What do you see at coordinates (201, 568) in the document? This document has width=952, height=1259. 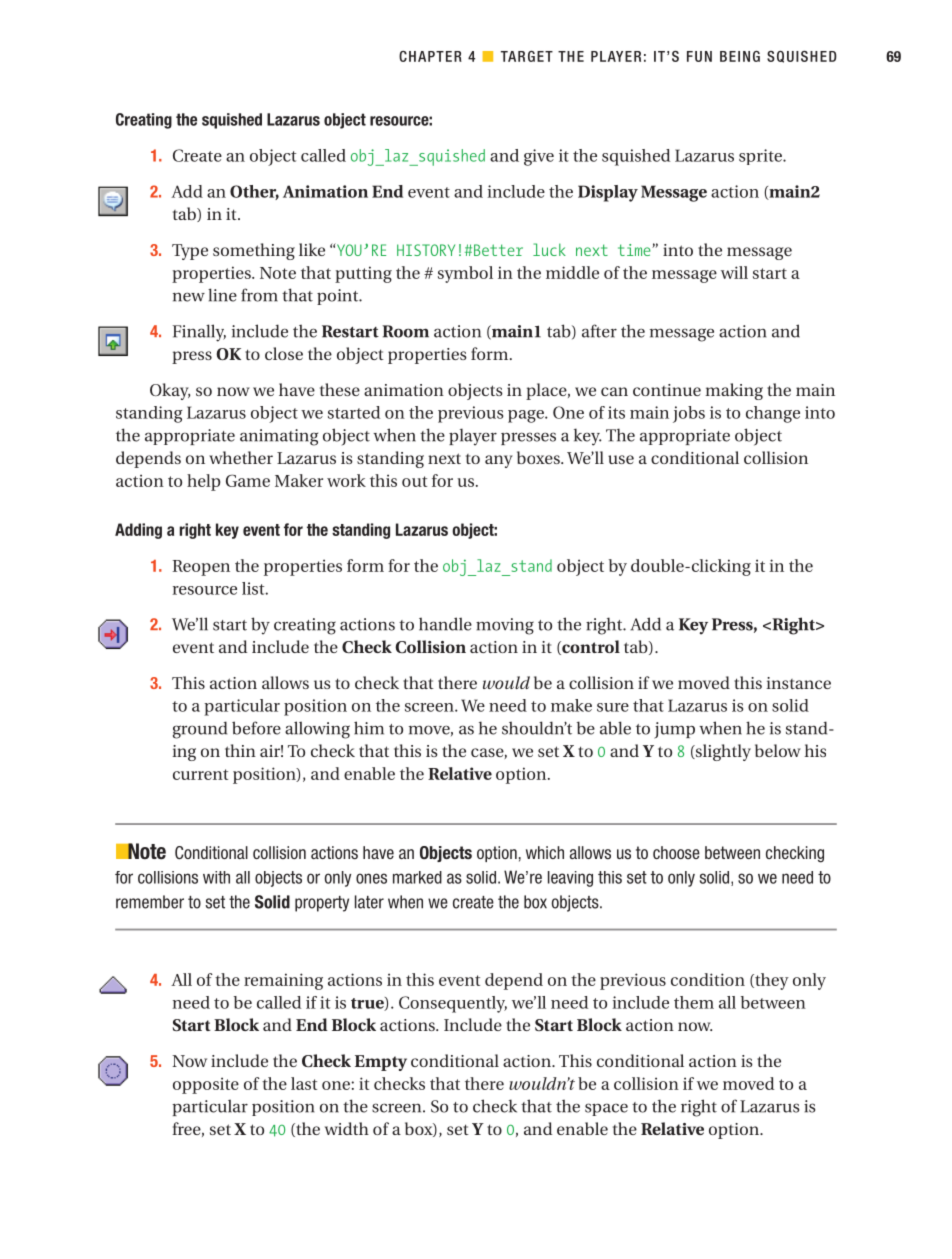 I see `Reopen` at bounding box center [201, 568].
